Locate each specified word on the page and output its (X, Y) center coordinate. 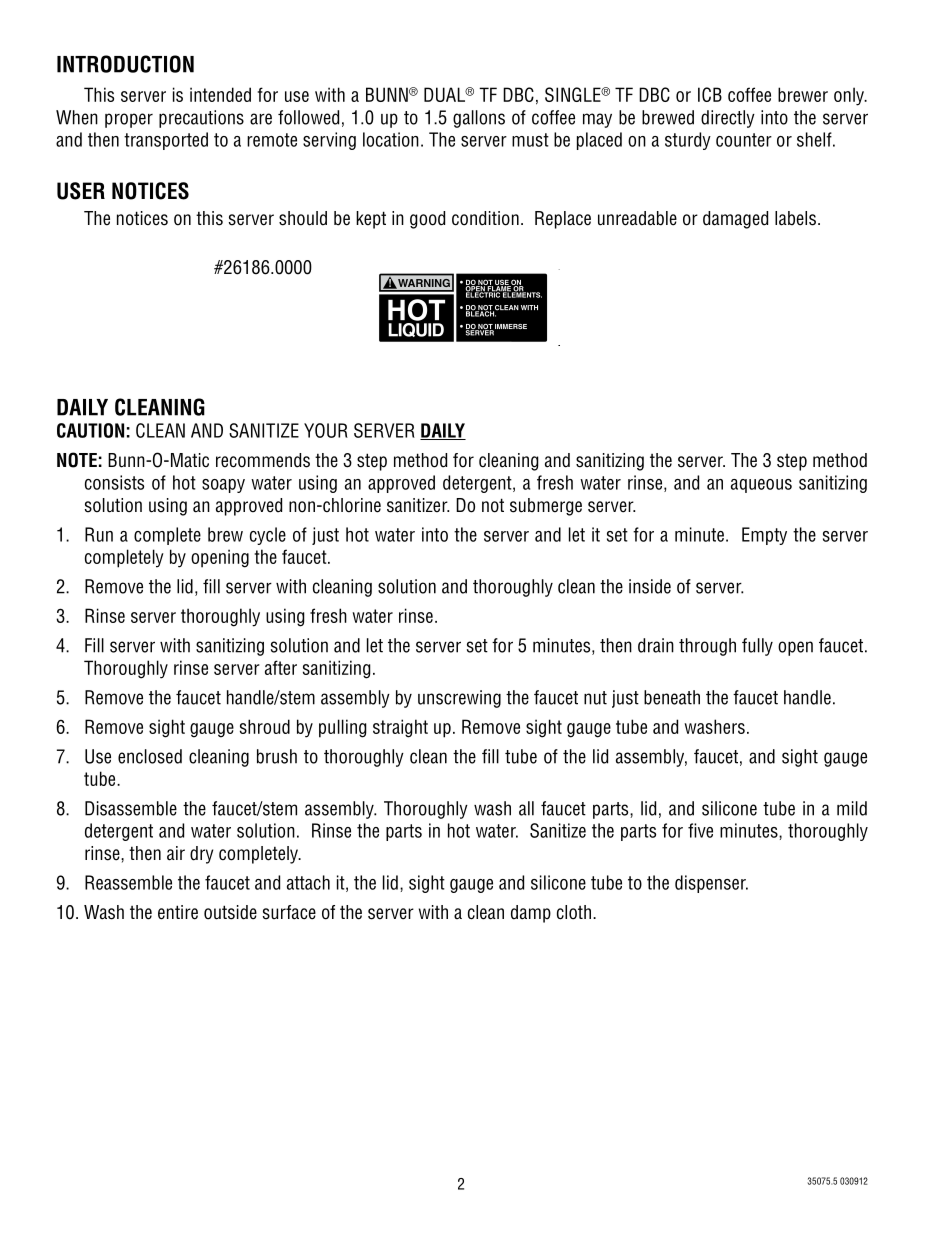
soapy (223, 486)
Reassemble (128, 882)
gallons (479, 119)
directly (728, 119)
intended (220, 94)
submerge (546, 507)
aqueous (761, 486)
